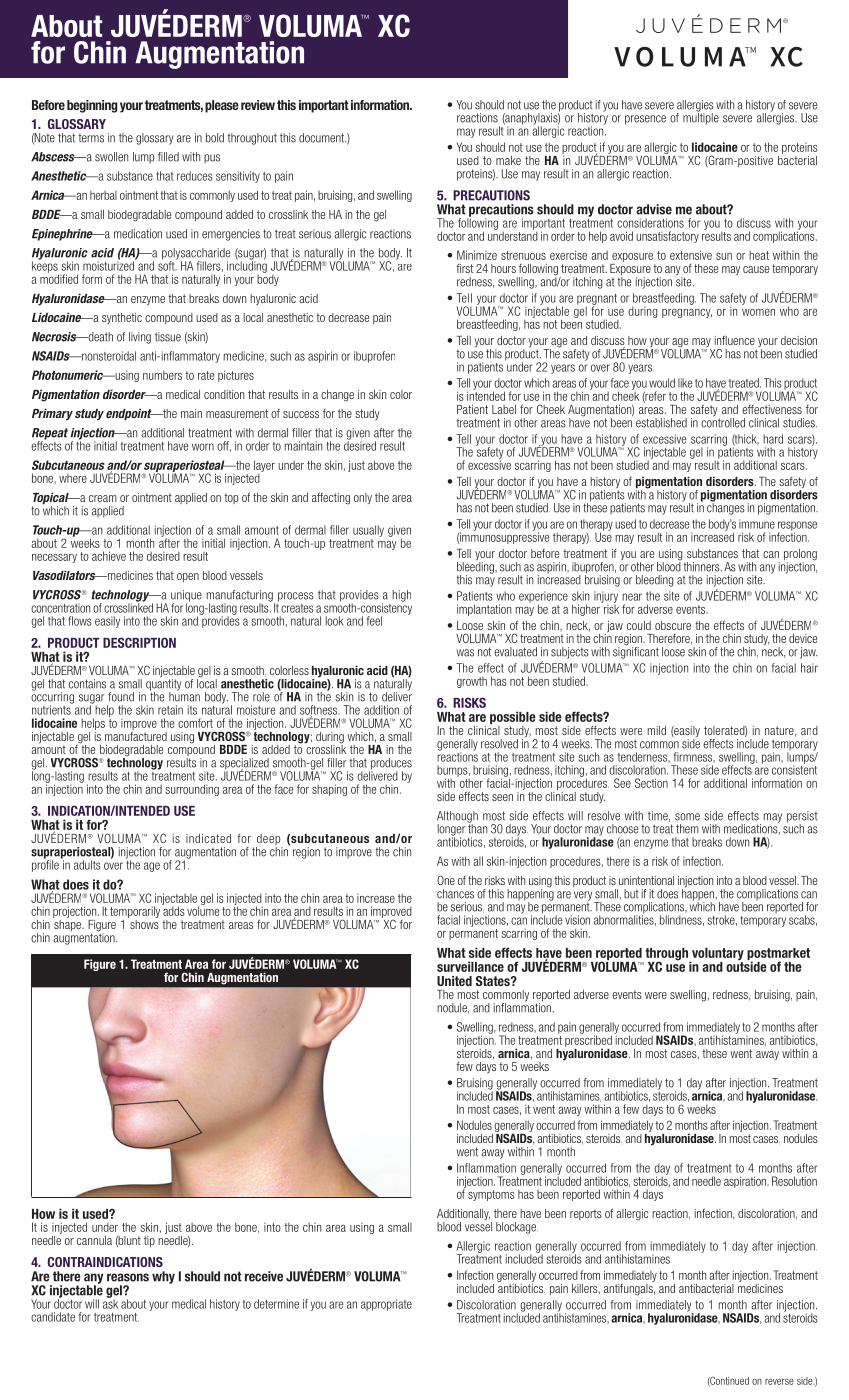 This document has height=1400, width=849. What do you see at coordinates (701, 118) in the document?
I see `multiple` at bounding box center [701, 118].
